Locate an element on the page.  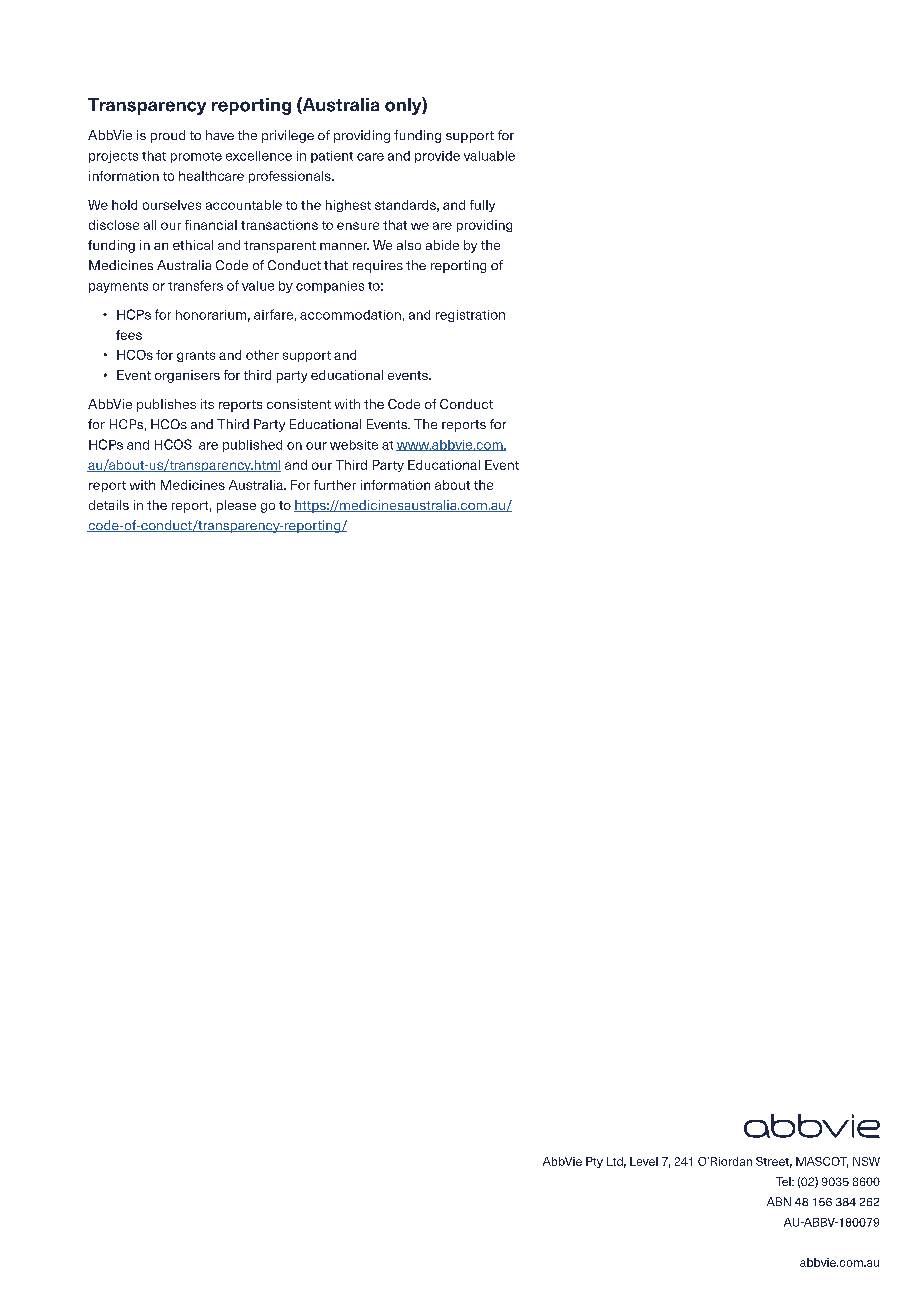
its is located at coordinates (207, 404).
